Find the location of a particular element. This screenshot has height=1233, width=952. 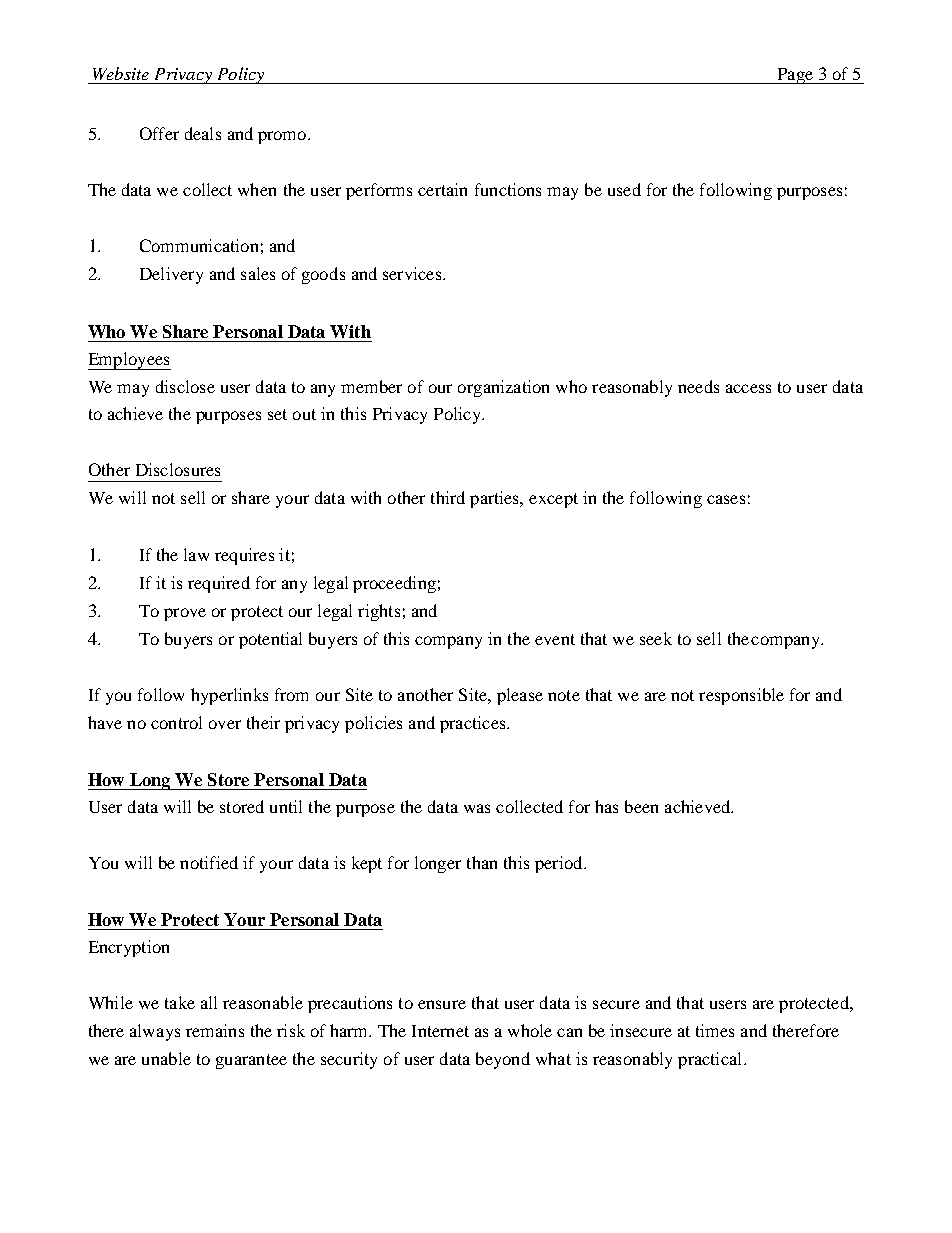

certain is located at coordinates (442, 189).
